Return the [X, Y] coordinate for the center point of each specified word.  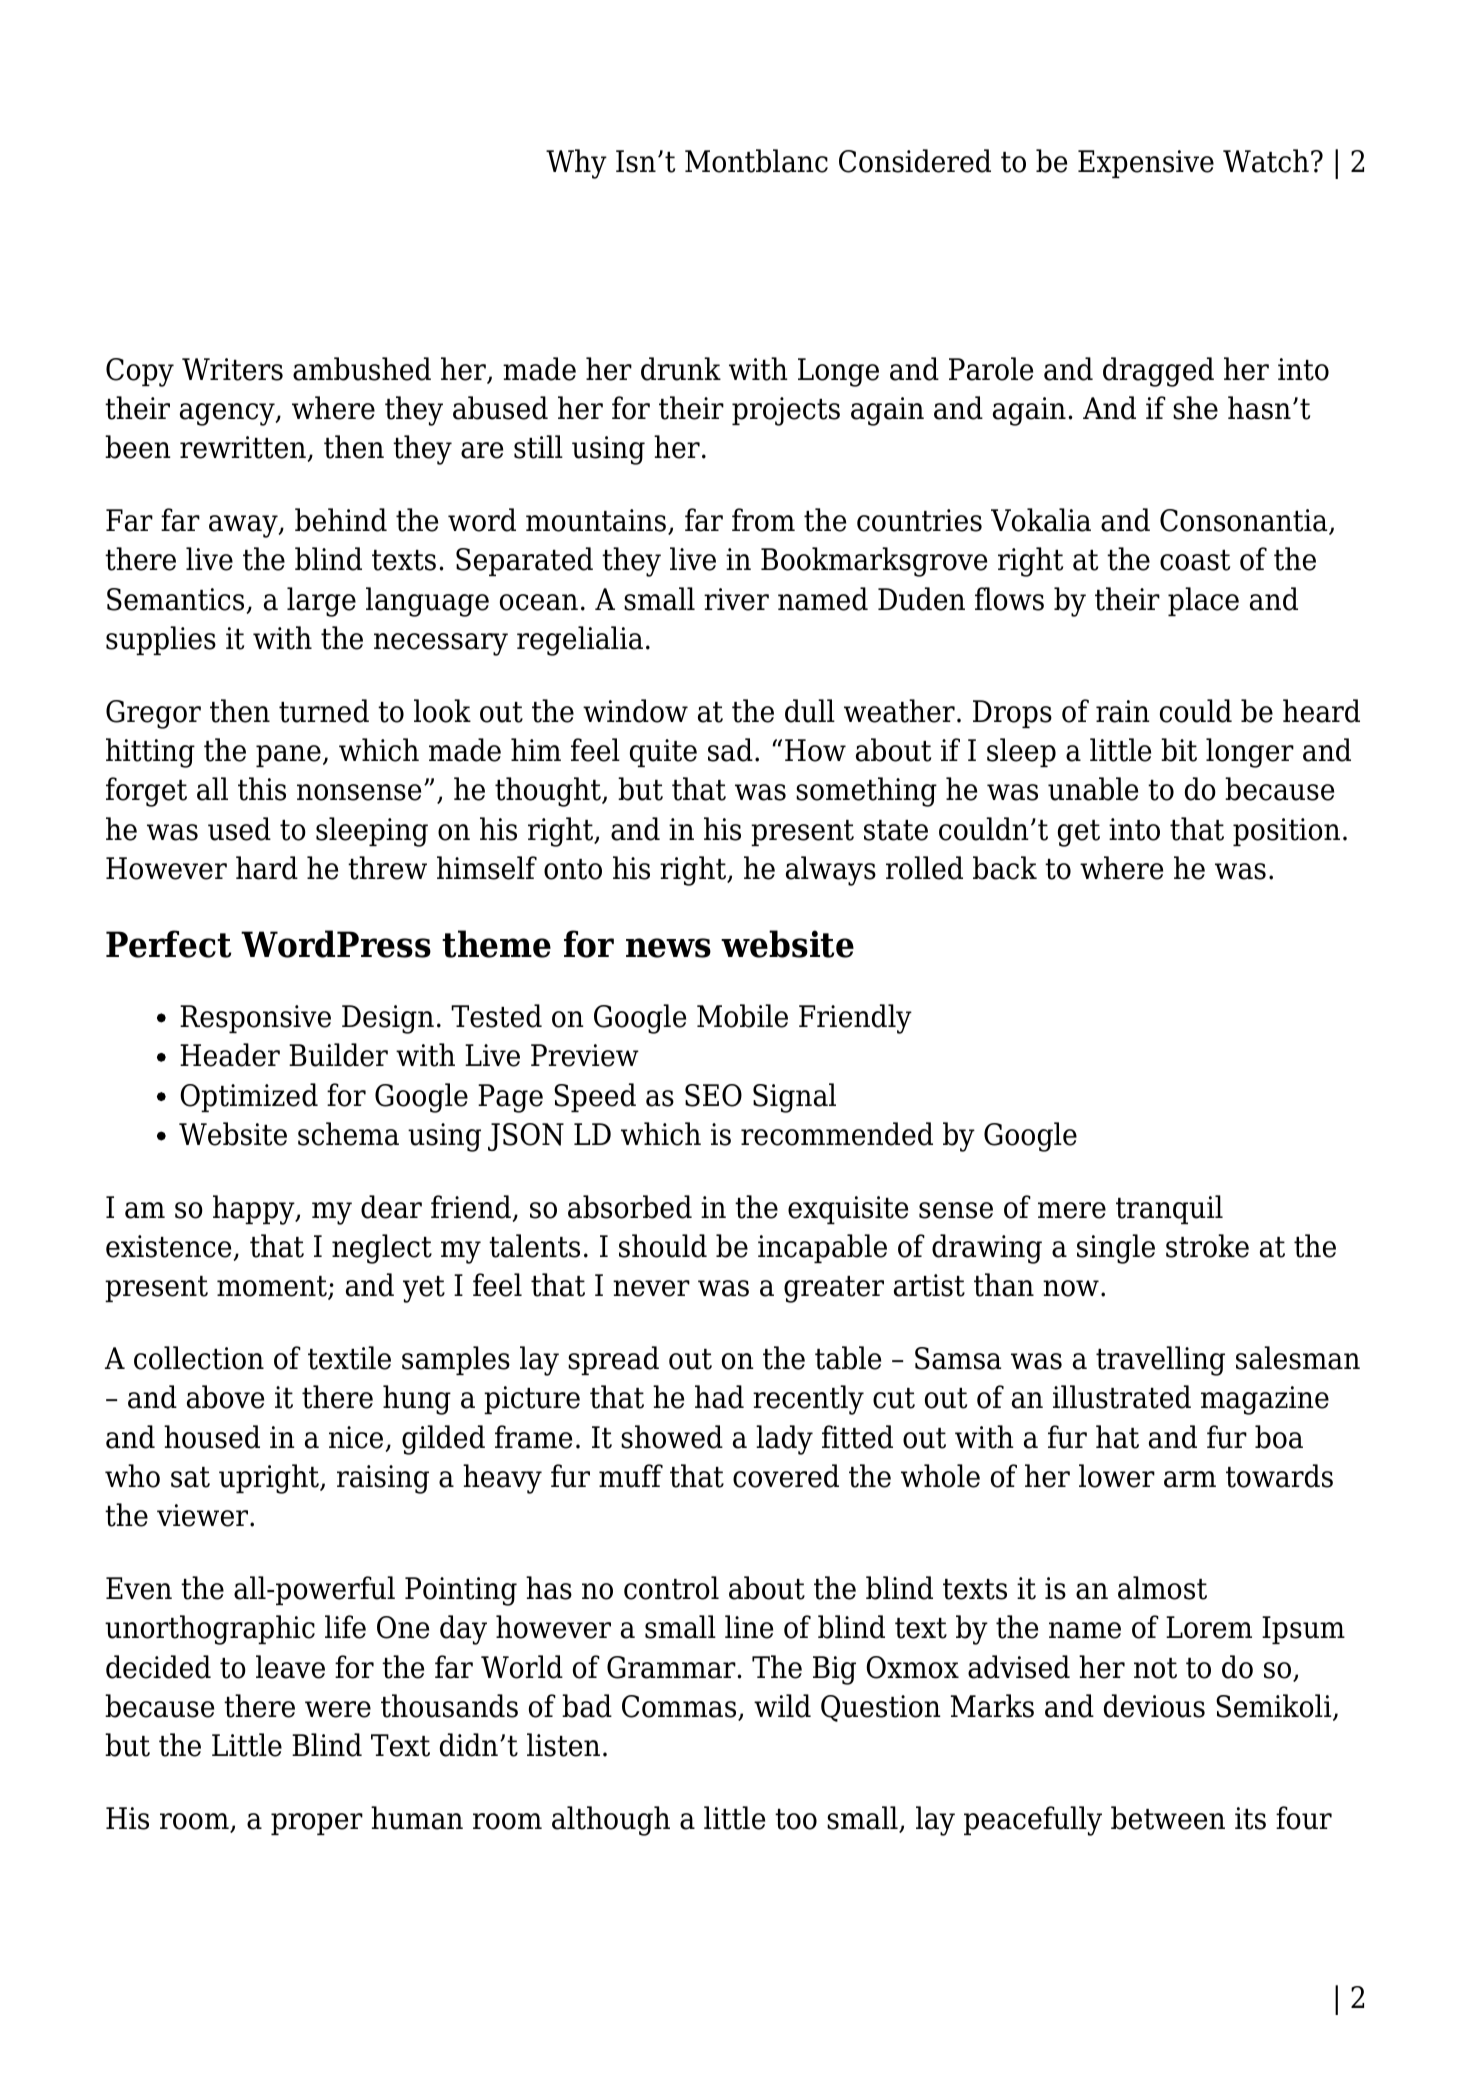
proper [317, 1824]
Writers [232, 369]
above [225, 1397]
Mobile [742, 1016]
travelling [1160, 1361]
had [719, 1397]
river [736, 599]
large [321, 602]
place [1203, 601]
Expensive [1146, 164]
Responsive [255, 1019]
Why [576, 164]
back [1005, 868]
